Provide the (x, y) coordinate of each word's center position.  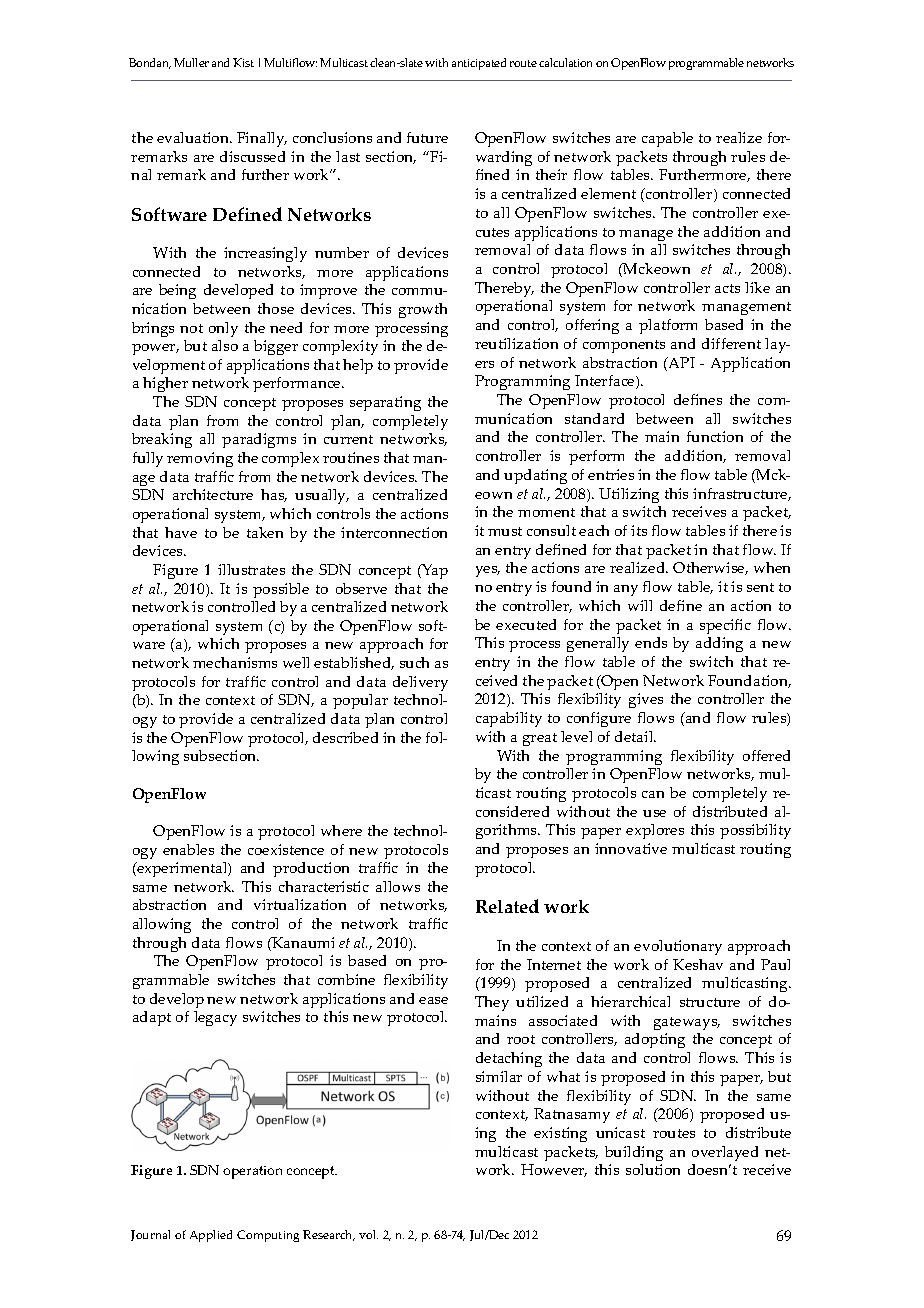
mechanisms (235, 662)
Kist (243, 62)
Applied (211, 1236)
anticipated (479, 64)
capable (667, 139)
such (414, 662)
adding (719, 644)
